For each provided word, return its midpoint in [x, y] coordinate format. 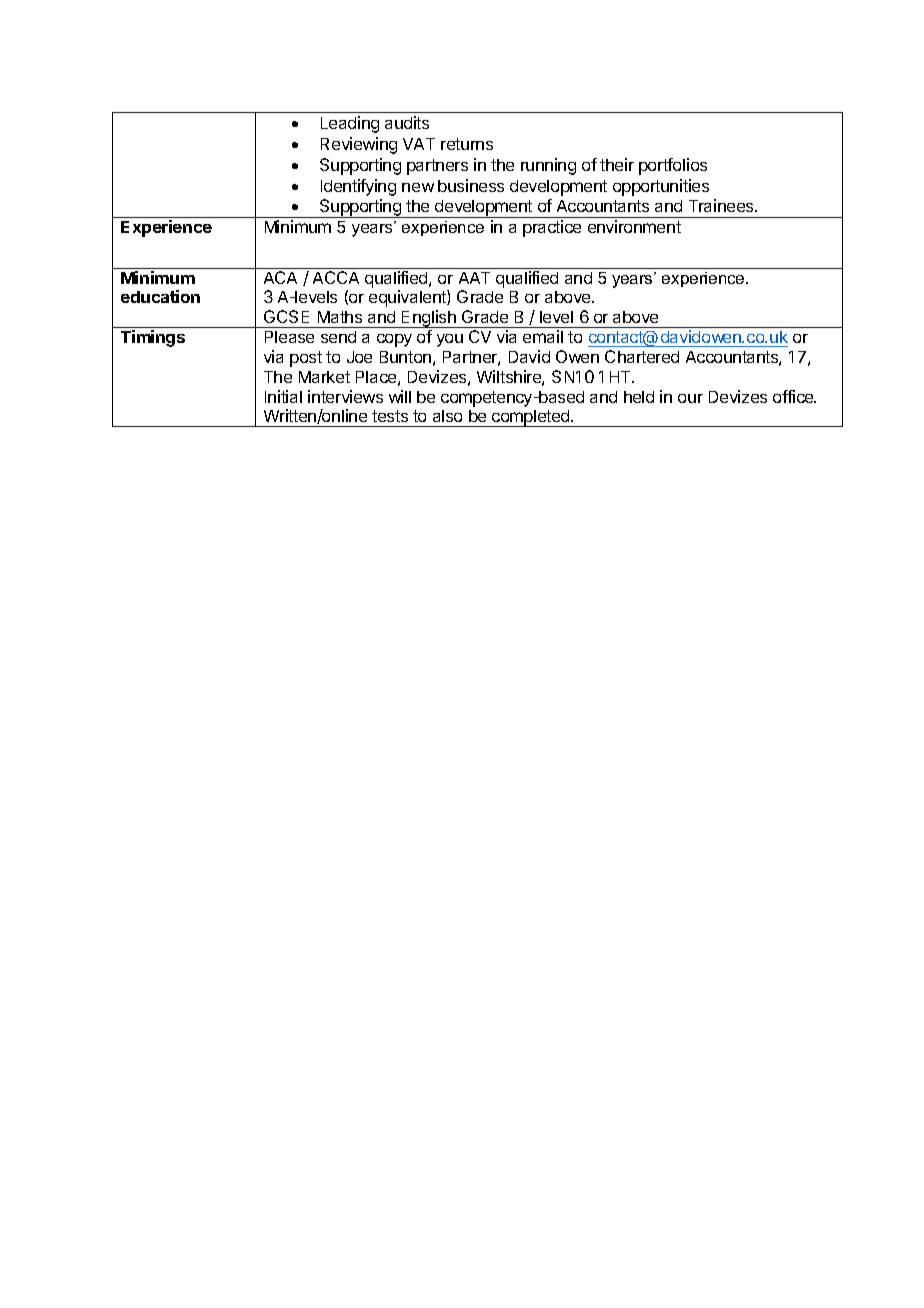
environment [634, 226]
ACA [280, 277]
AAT [474, 278]
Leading [350, 124]
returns [467, 144]
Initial [283, 396]
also [447, 416]
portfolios [673, 166]
